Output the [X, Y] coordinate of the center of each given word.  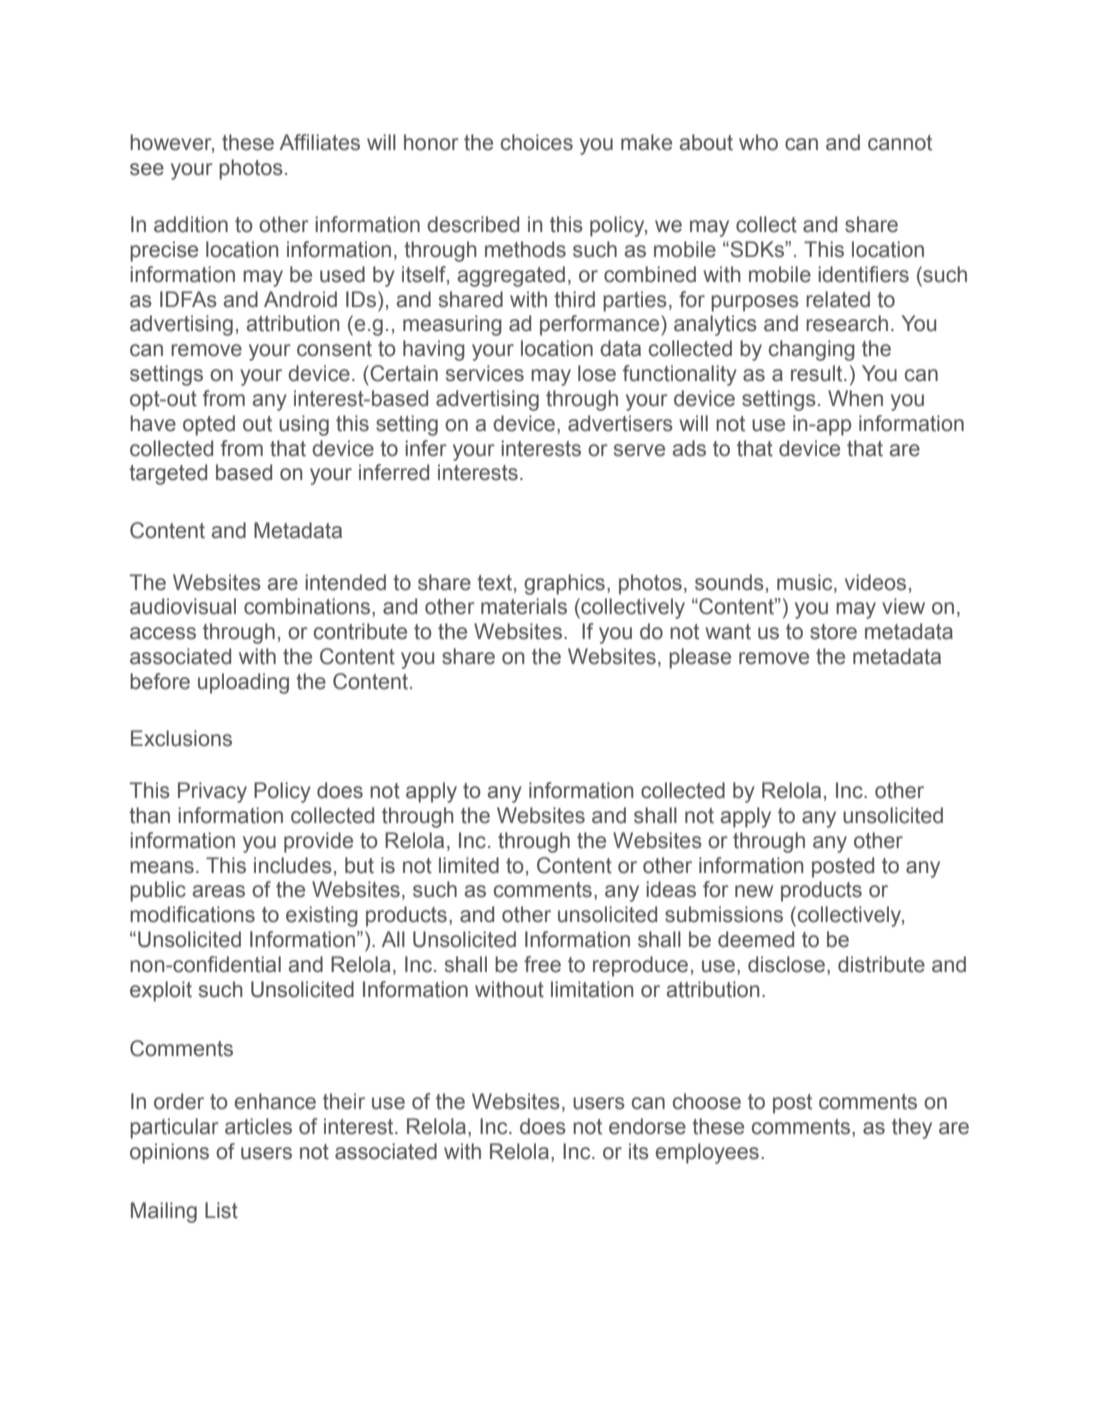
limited [469, 865]
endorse [647, 1126]
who [758, 142]
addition [191, 224]
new [754, 891]
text [496, 583]
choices [537, 142]
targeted [168, 474]
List [221, 1210]
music [806, 582]
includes [293, 865]
